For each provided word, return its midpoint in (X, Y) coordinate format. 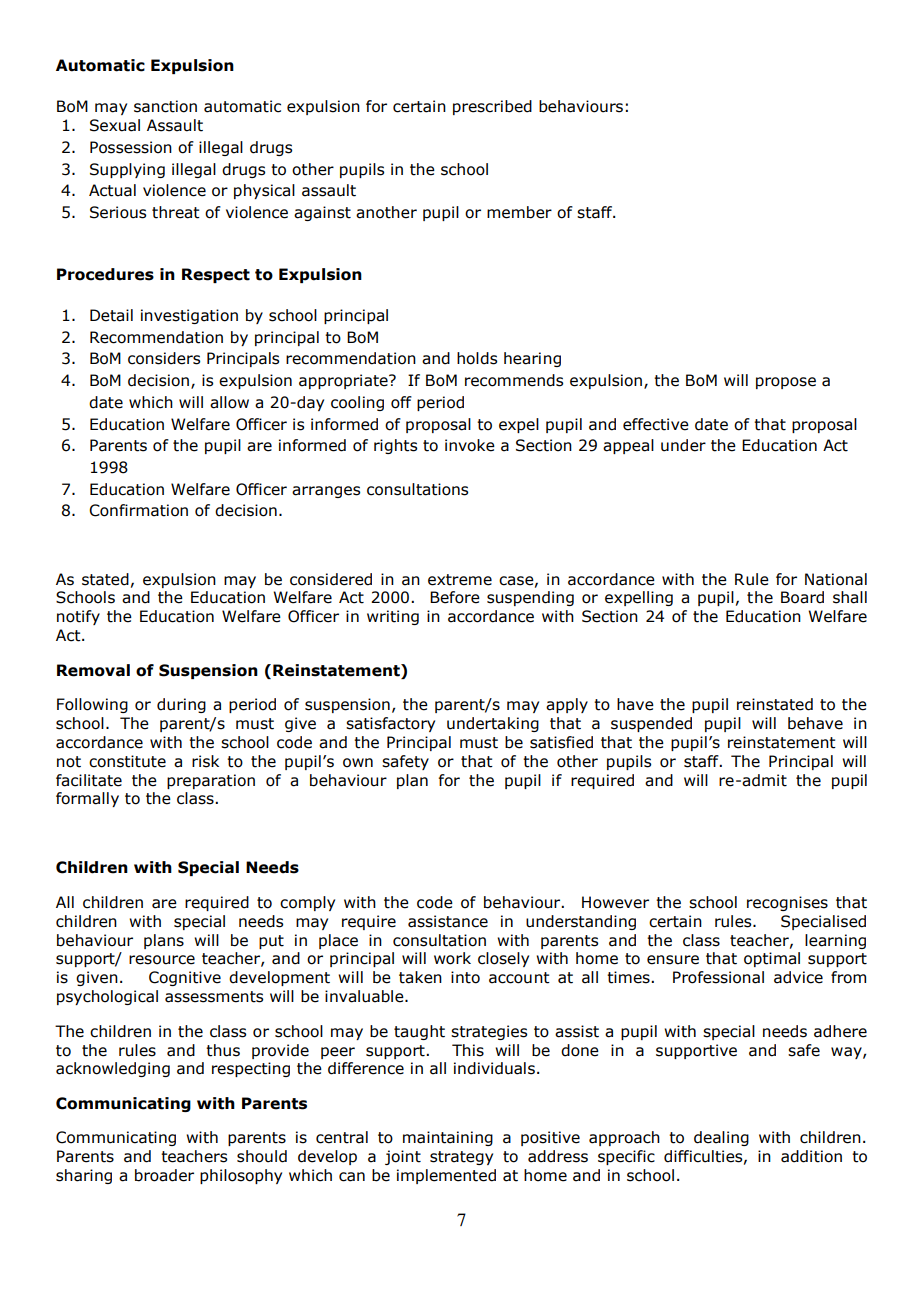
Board (802, 597)
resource (162, 960)
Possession (131, 147)
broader (164, 1175)
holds (477, 358)
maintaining (448, 1138)
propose (786, 383)
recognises (787, 903)
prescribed (492, 107)
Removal (93, 670)
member (519, 212)
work (452, 958)
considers (164, 358)
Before (455, 597)
